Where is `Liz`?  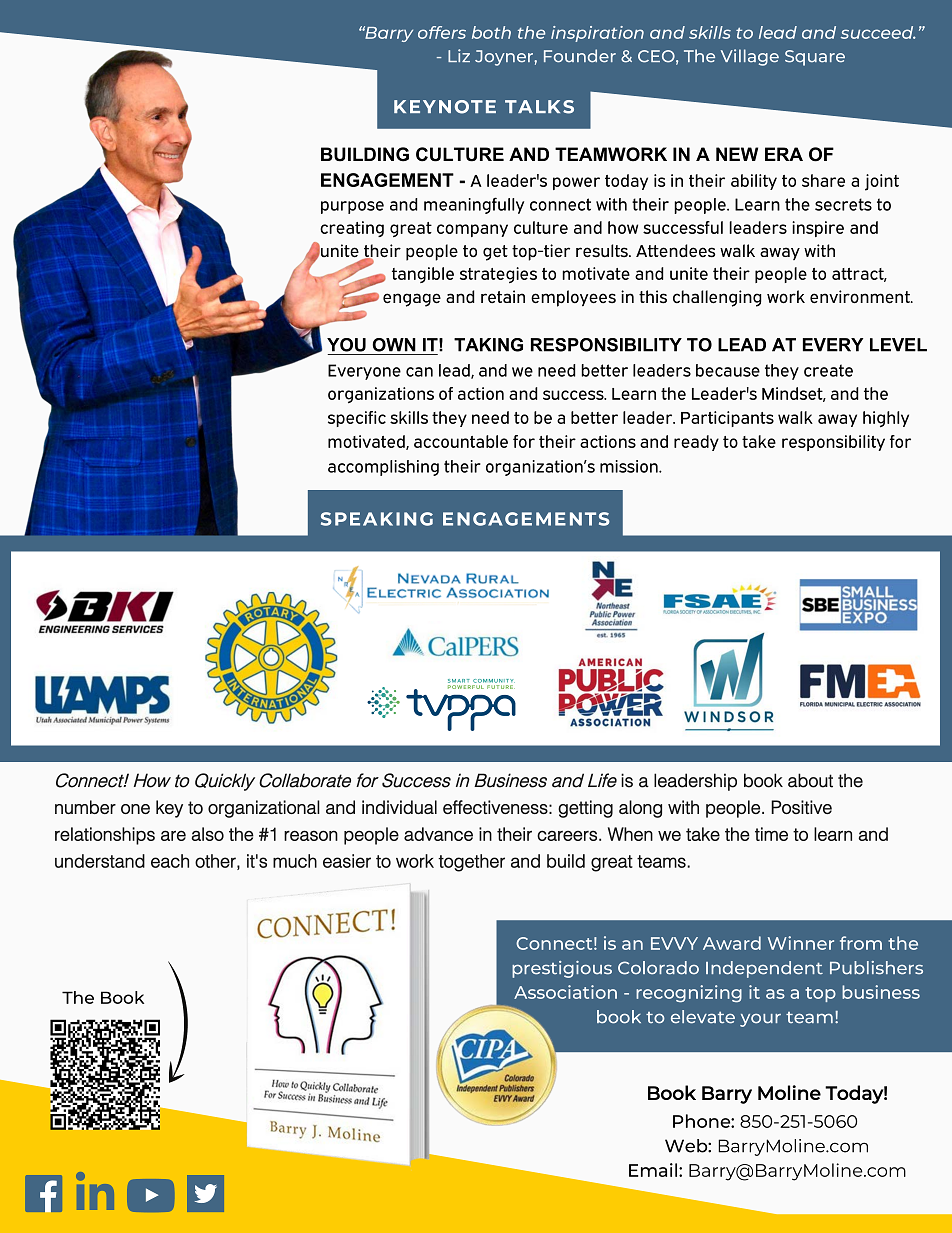
Liz is located at coordinates (459, 55).
